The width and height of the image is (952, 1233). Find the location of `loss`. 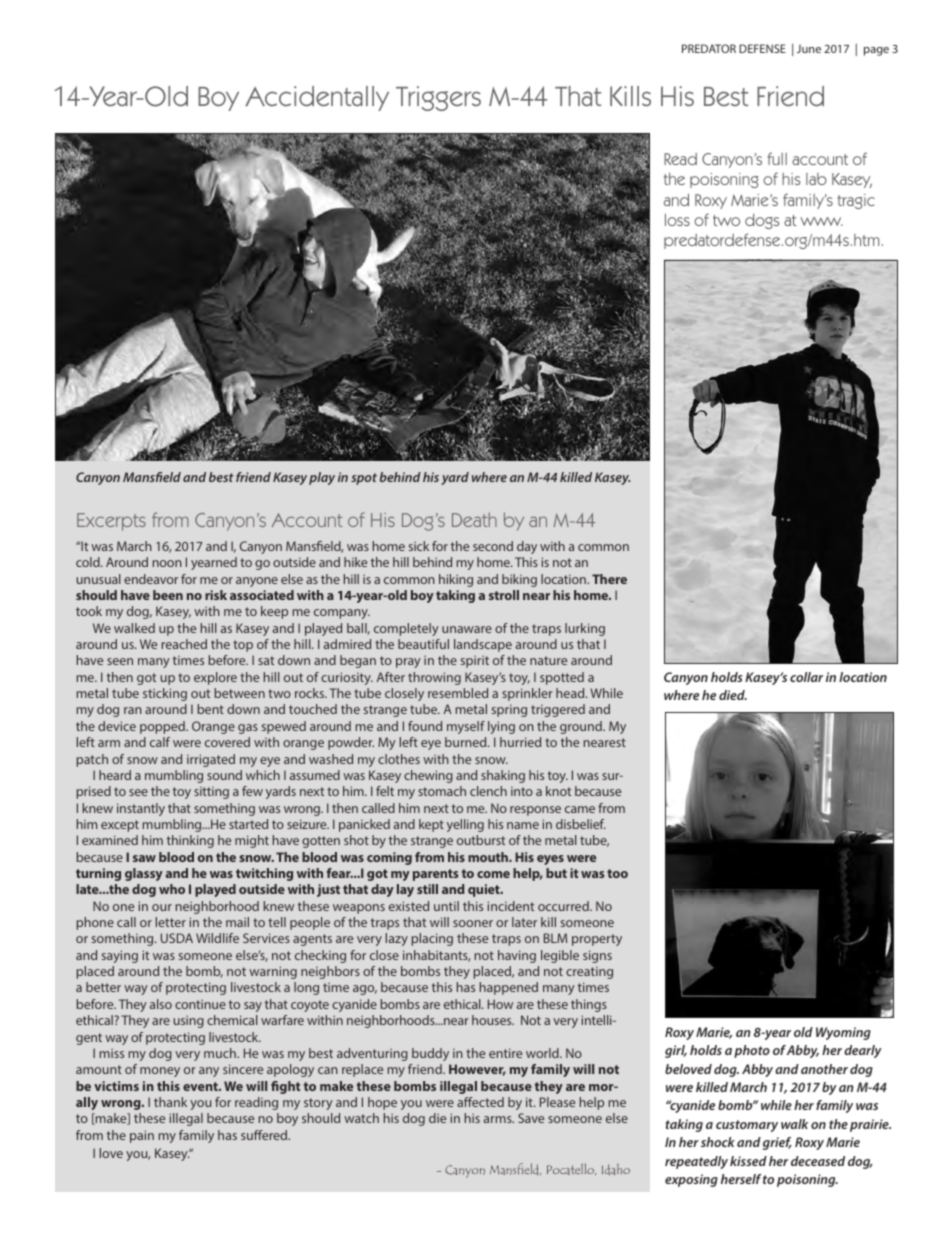

loss is located at coordinates (677, 219).
